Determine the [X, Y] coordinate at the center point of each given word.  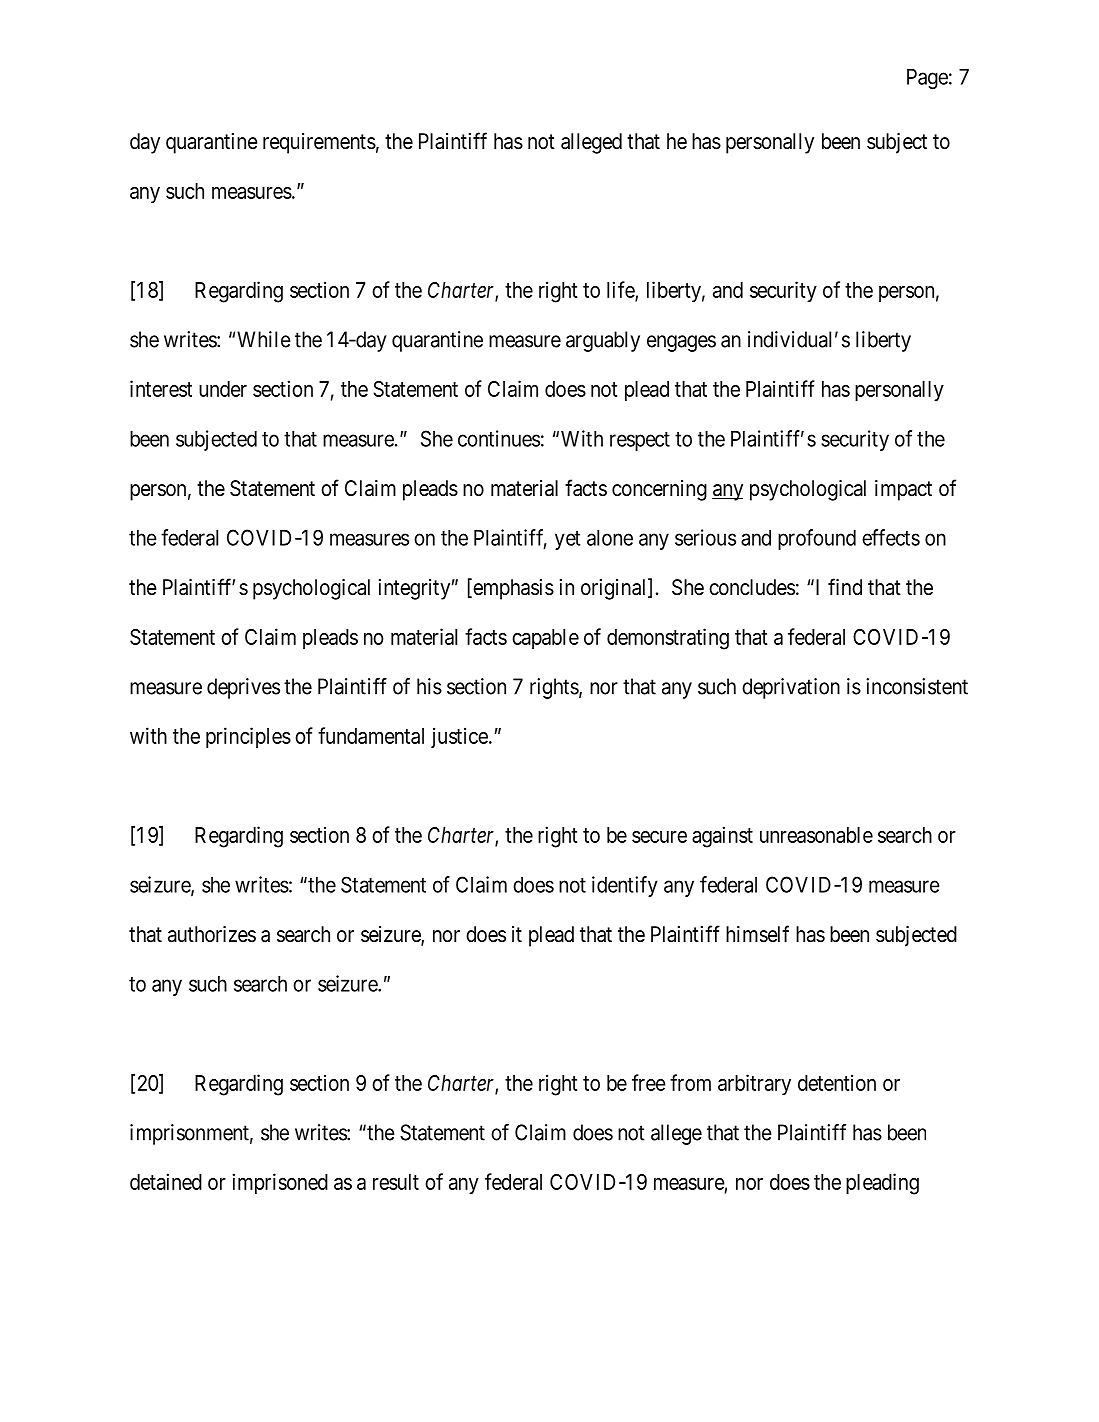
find [845, 586]
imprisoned [280, 1183]
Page [927, 79]
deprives [243, 688]
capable [545, 639]
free [649, 1082]
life [621, 290]
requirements [319, 143]
